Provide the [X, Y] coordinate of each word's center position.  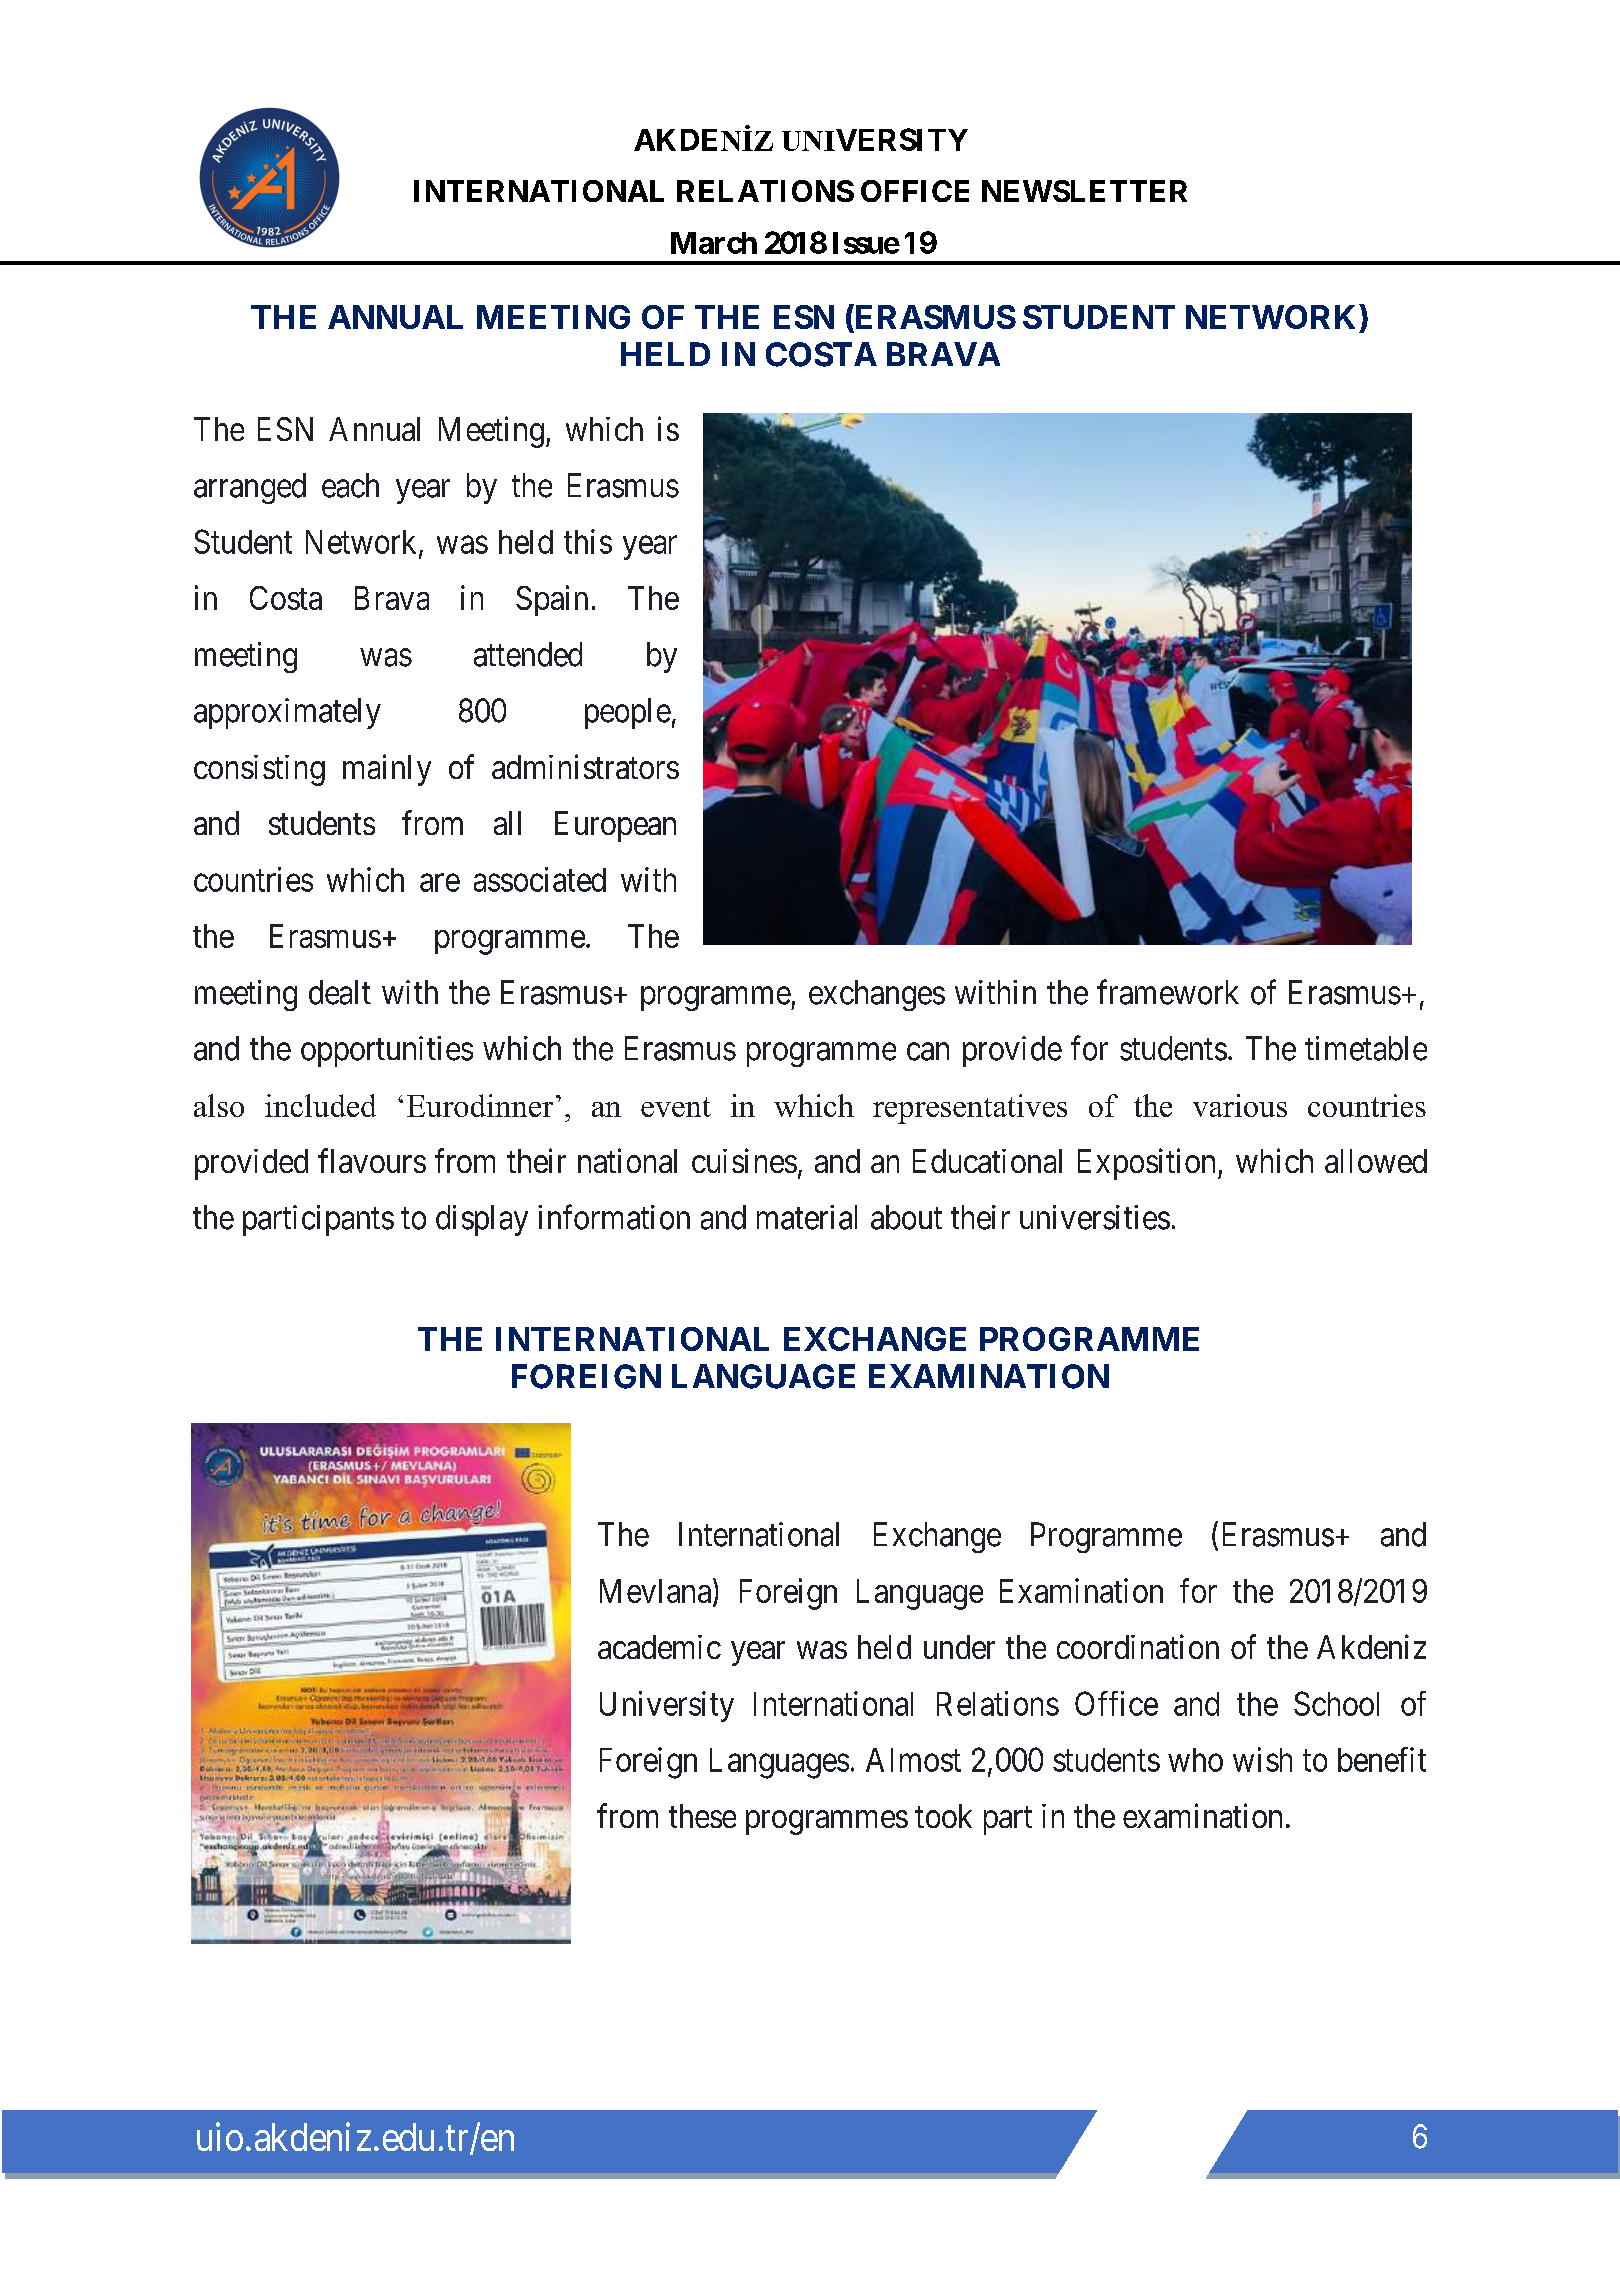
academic [659, 1647]
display [482, 1220]
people [628, 713]
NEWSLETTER [1084, 191]
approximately [287, 713]
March [714, 243]
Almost [913, 1760]
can [928, 1052]
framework [1168, 992]
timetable [1366, 1048]
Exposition [1148, 1164]
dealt [340, 992]
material [807, 1217]
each [350, 485]
